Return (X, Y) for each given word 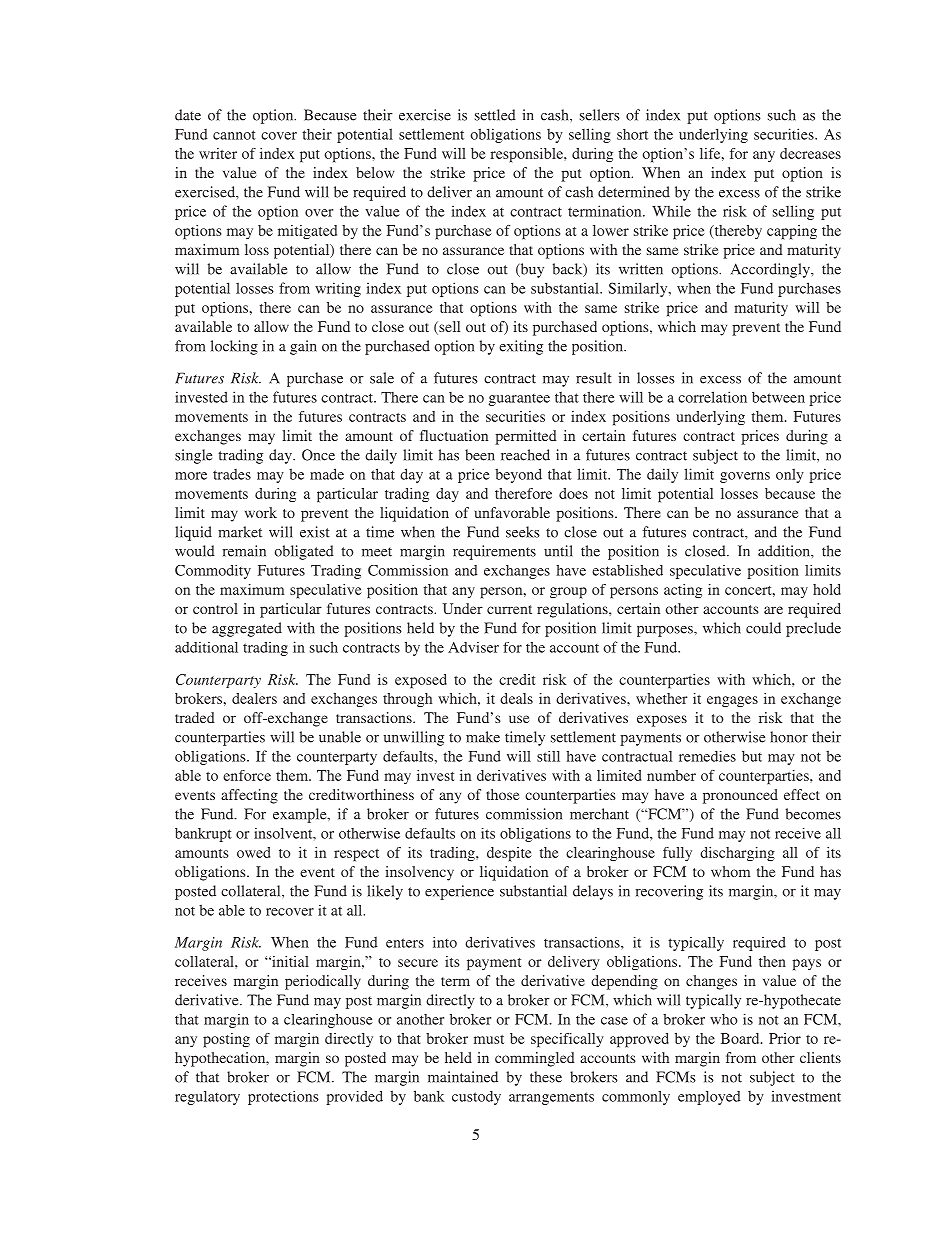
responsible (527, 155)
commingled (535, 1059)
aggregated (247, 629)
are (773, 610)
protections (283, 1098)
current (509, 609)
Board (741, 1038)
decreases (810, 153)
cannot (234, 135)
